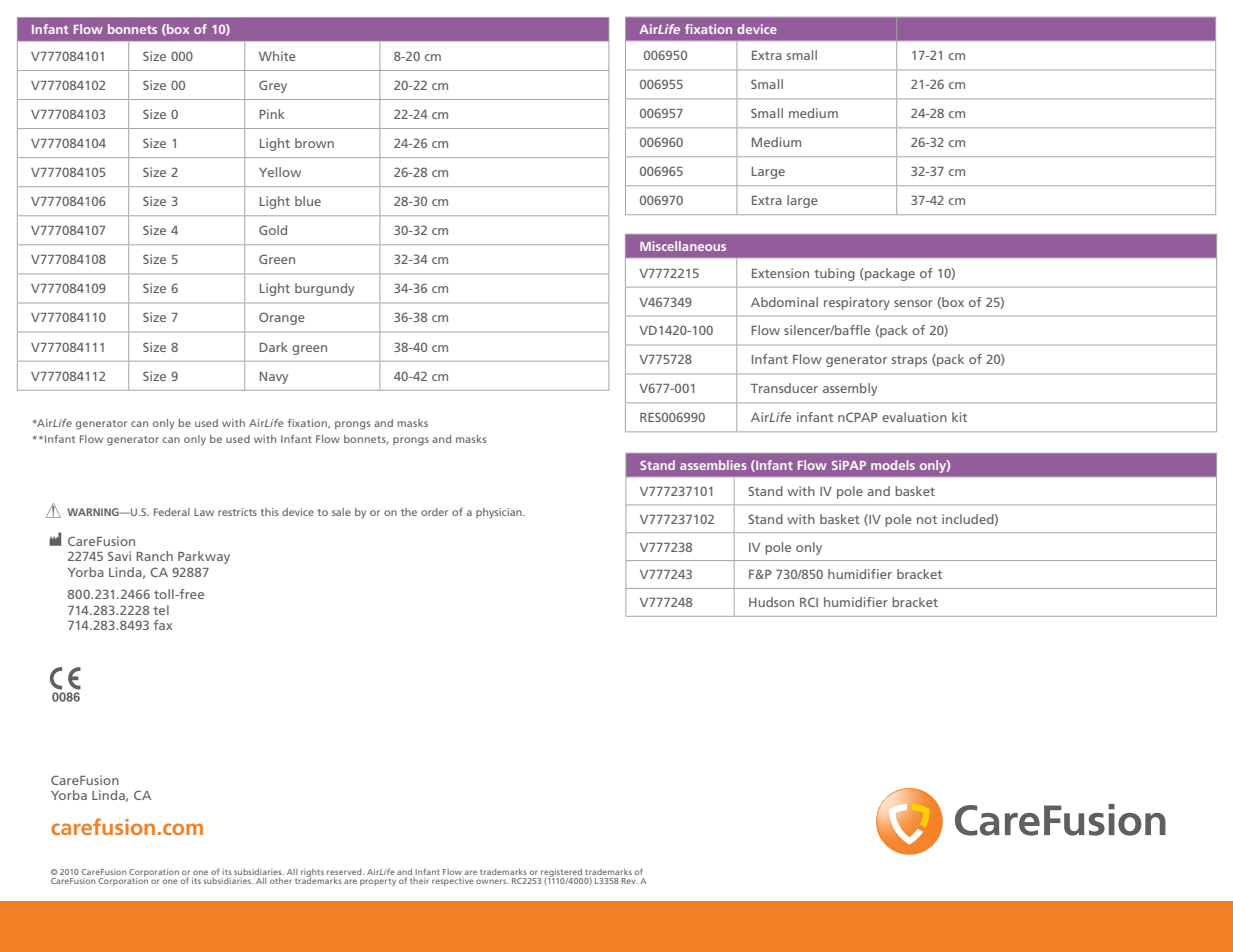 The height and width of the page is (952, 1233). Describe the element at coordinates (281, 881) in the page. I see `other` at that location.
